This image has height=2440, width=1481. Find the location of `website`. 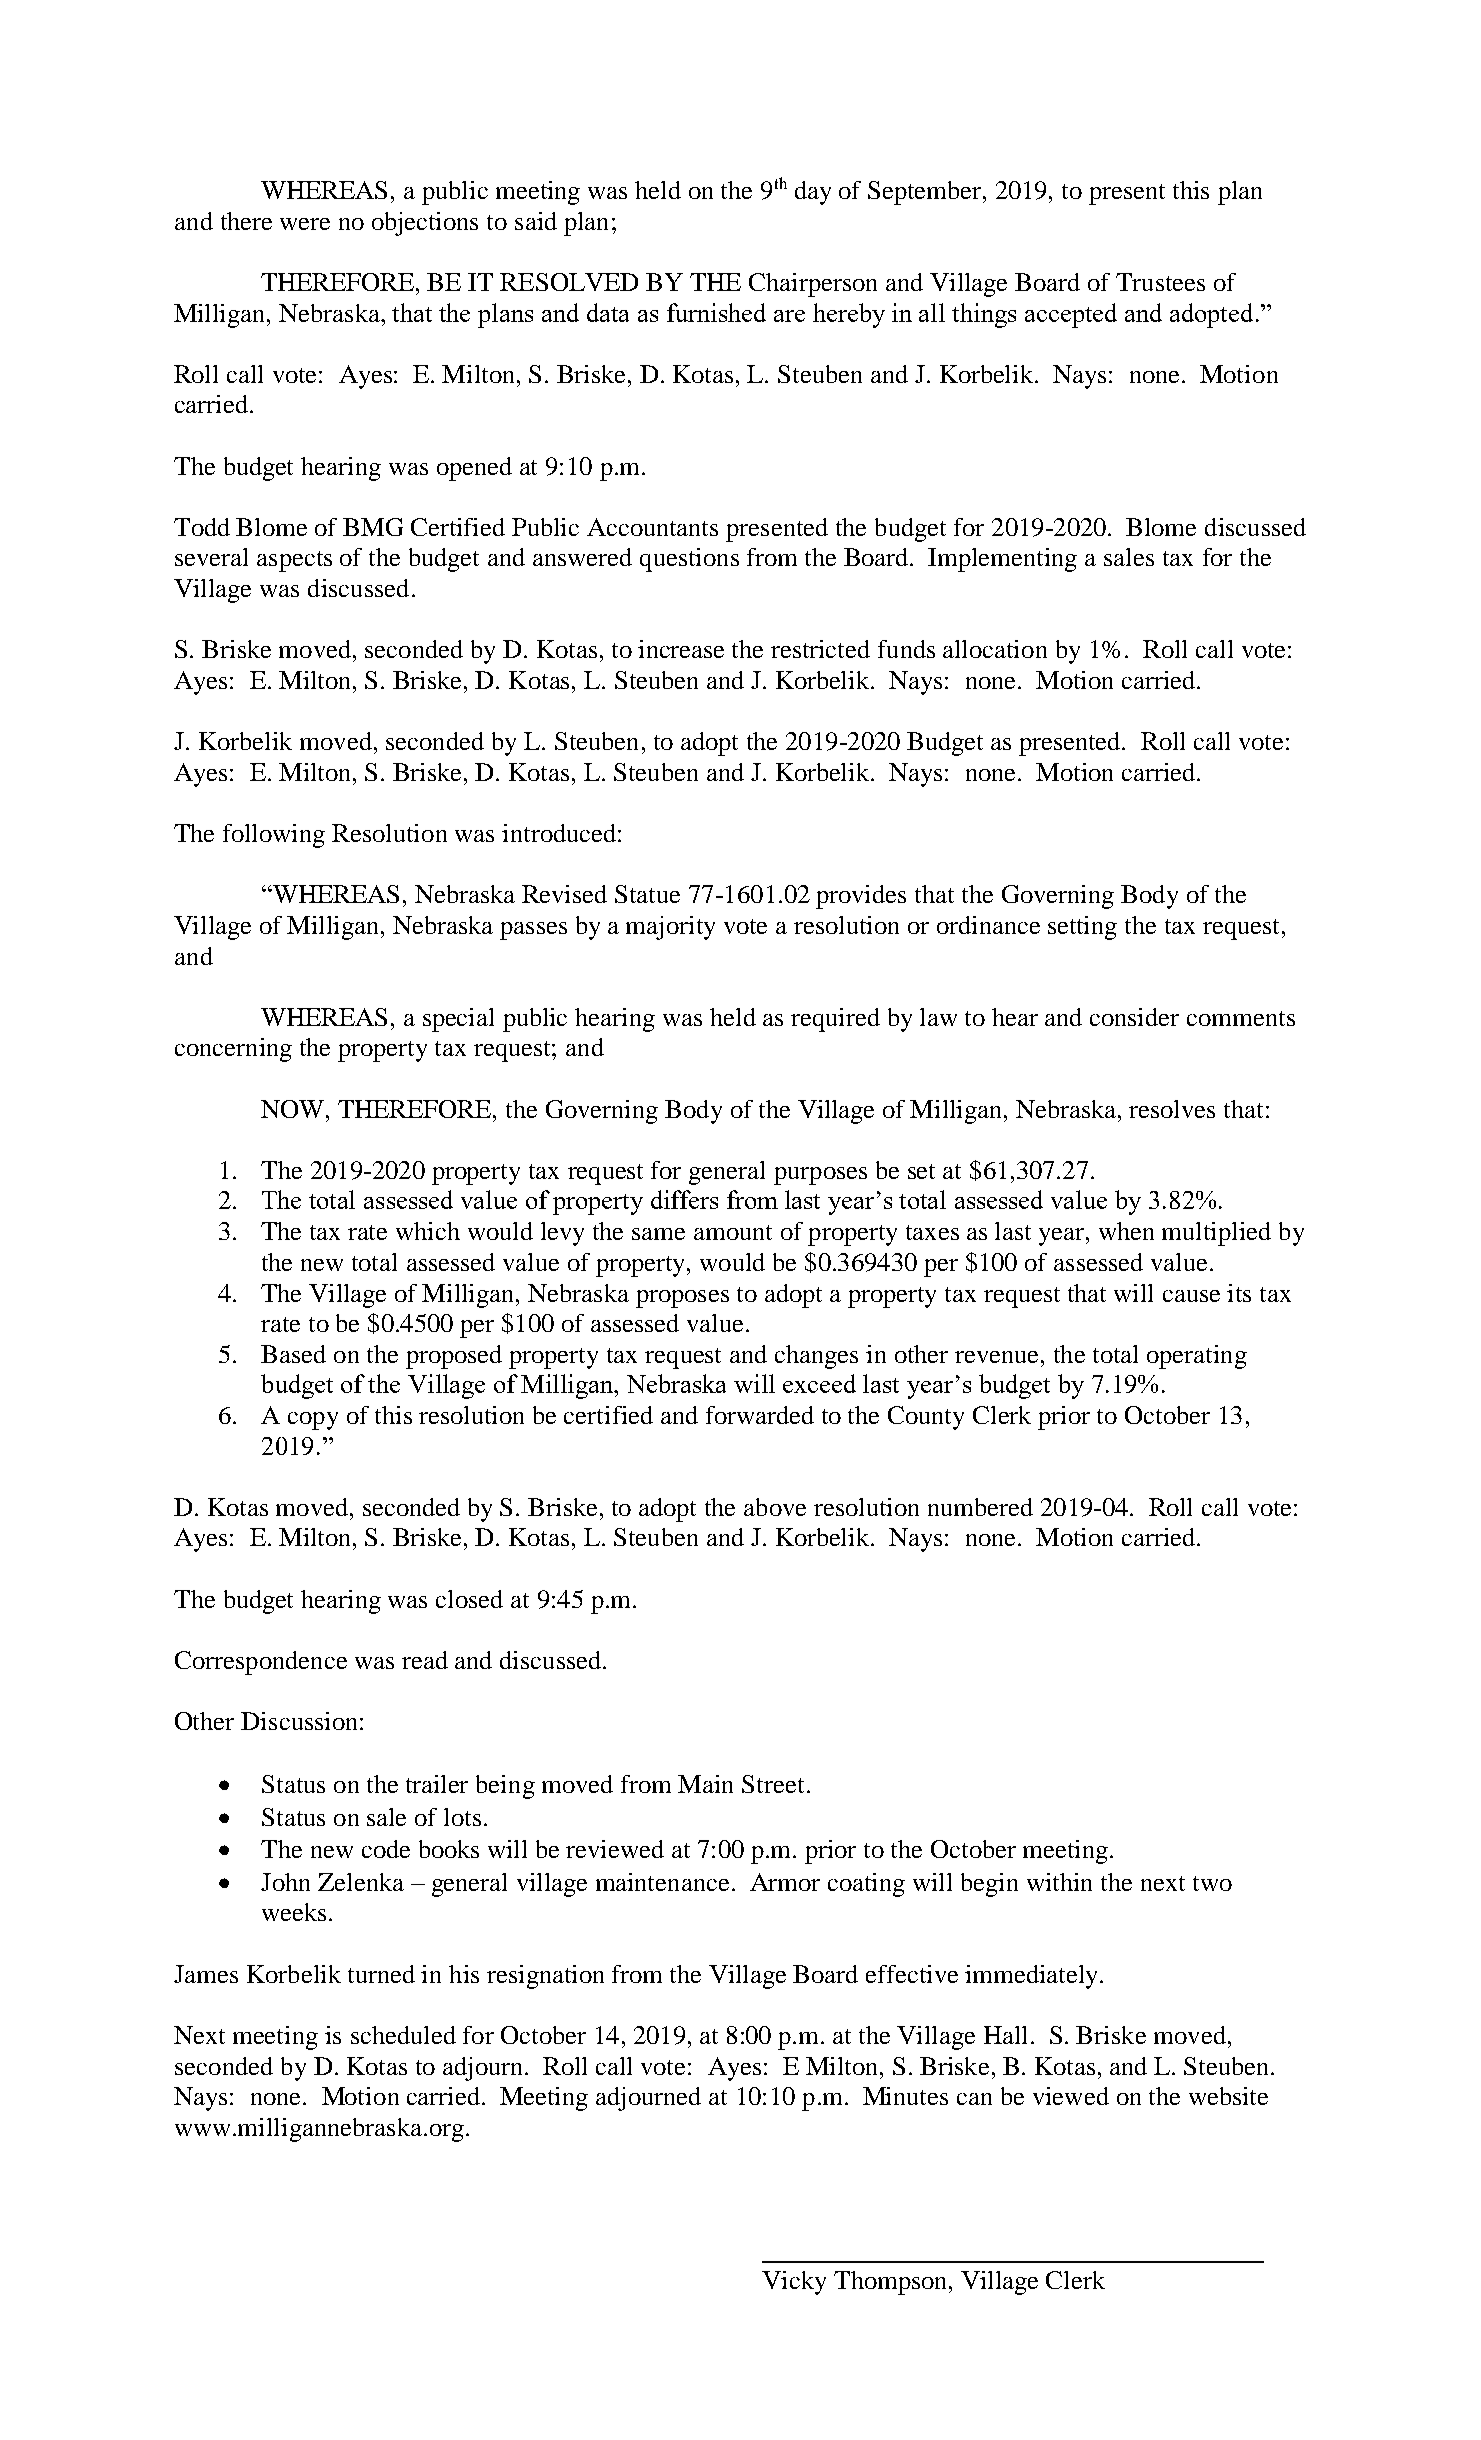

website is located at coordinates (1228, 2096).
